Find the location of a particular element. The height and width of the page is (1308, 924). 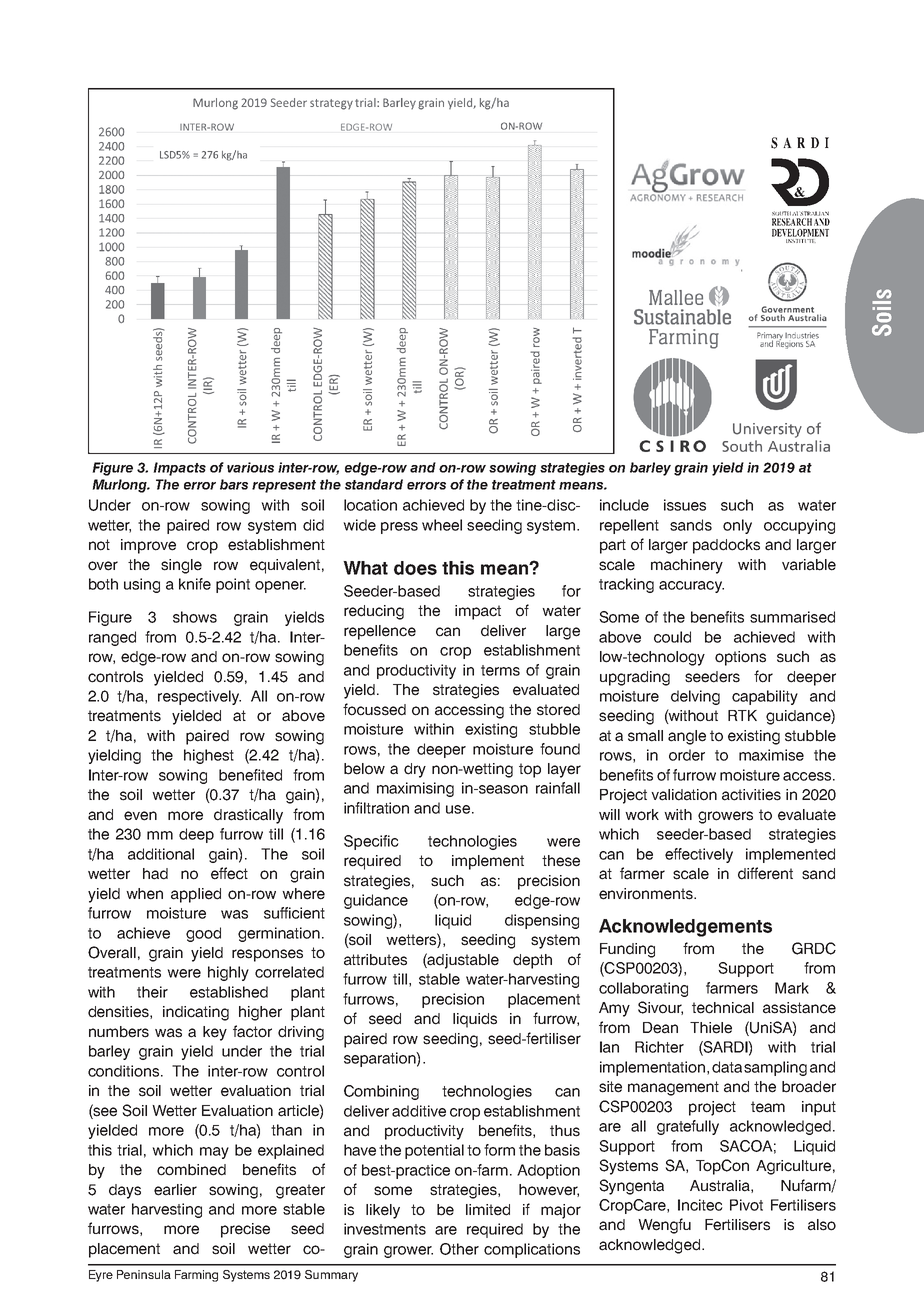

wheel is located at coordinates (442, 525).
